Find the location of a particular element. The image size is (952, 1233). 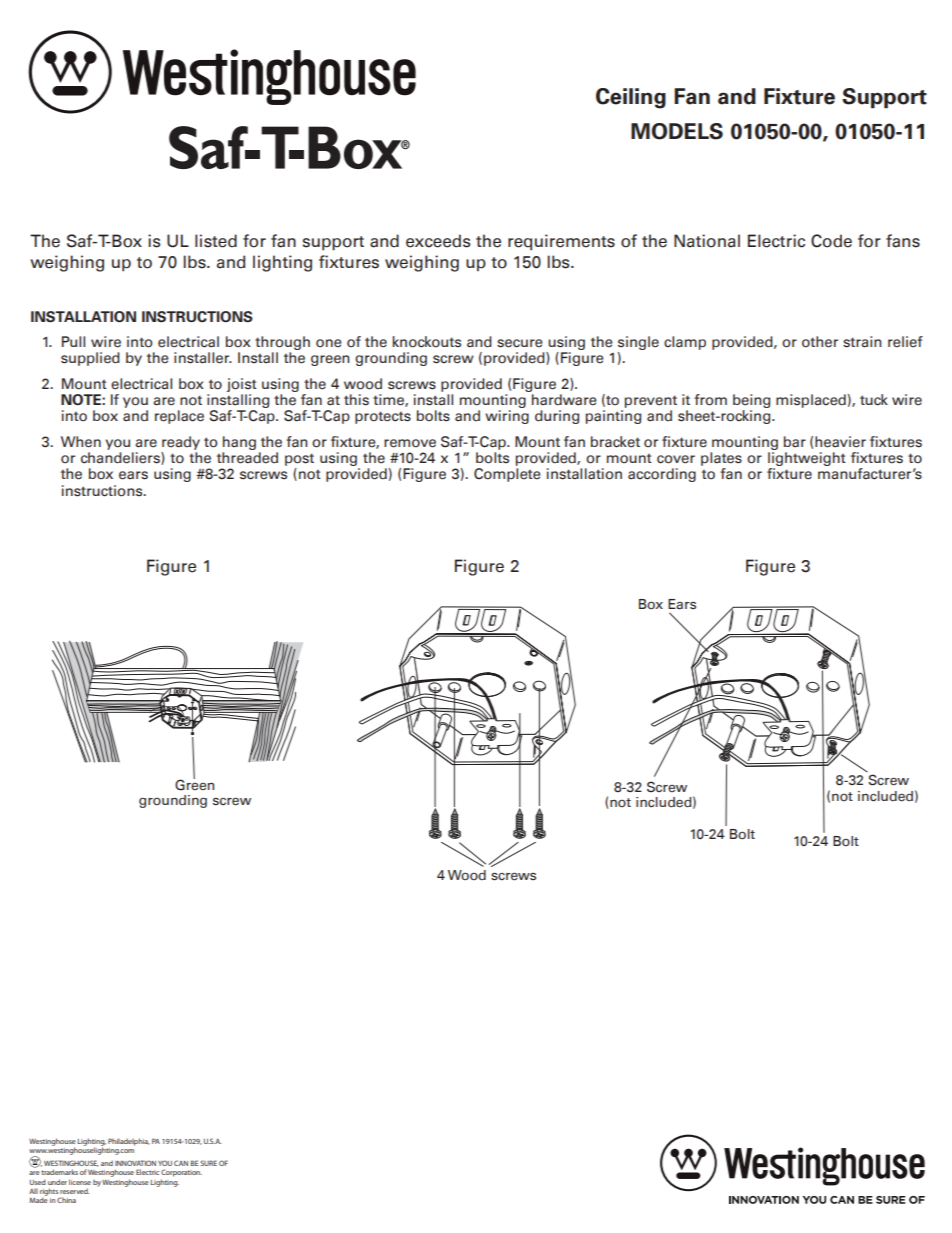

Ceiling is located at coordinates (631, 98).
